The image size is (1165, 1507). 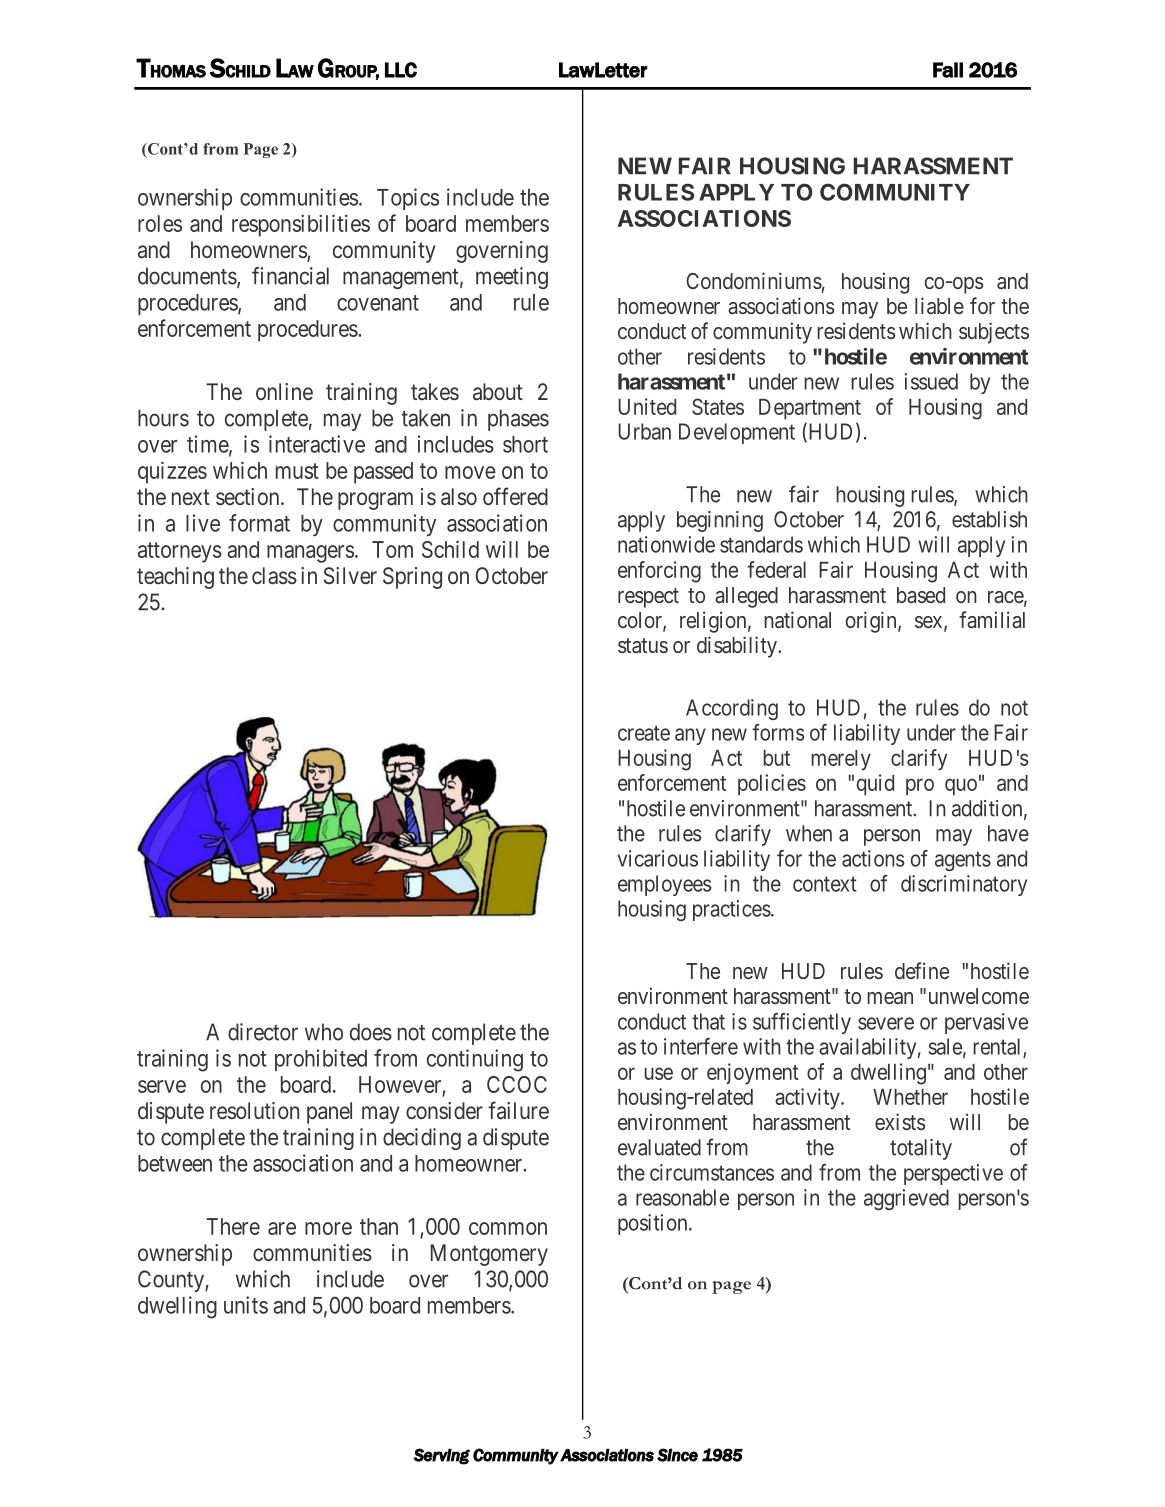 What do you see at coordinates (948, 70) in the screenshot?
I see `Fall` at bounding box center [948, 70].
